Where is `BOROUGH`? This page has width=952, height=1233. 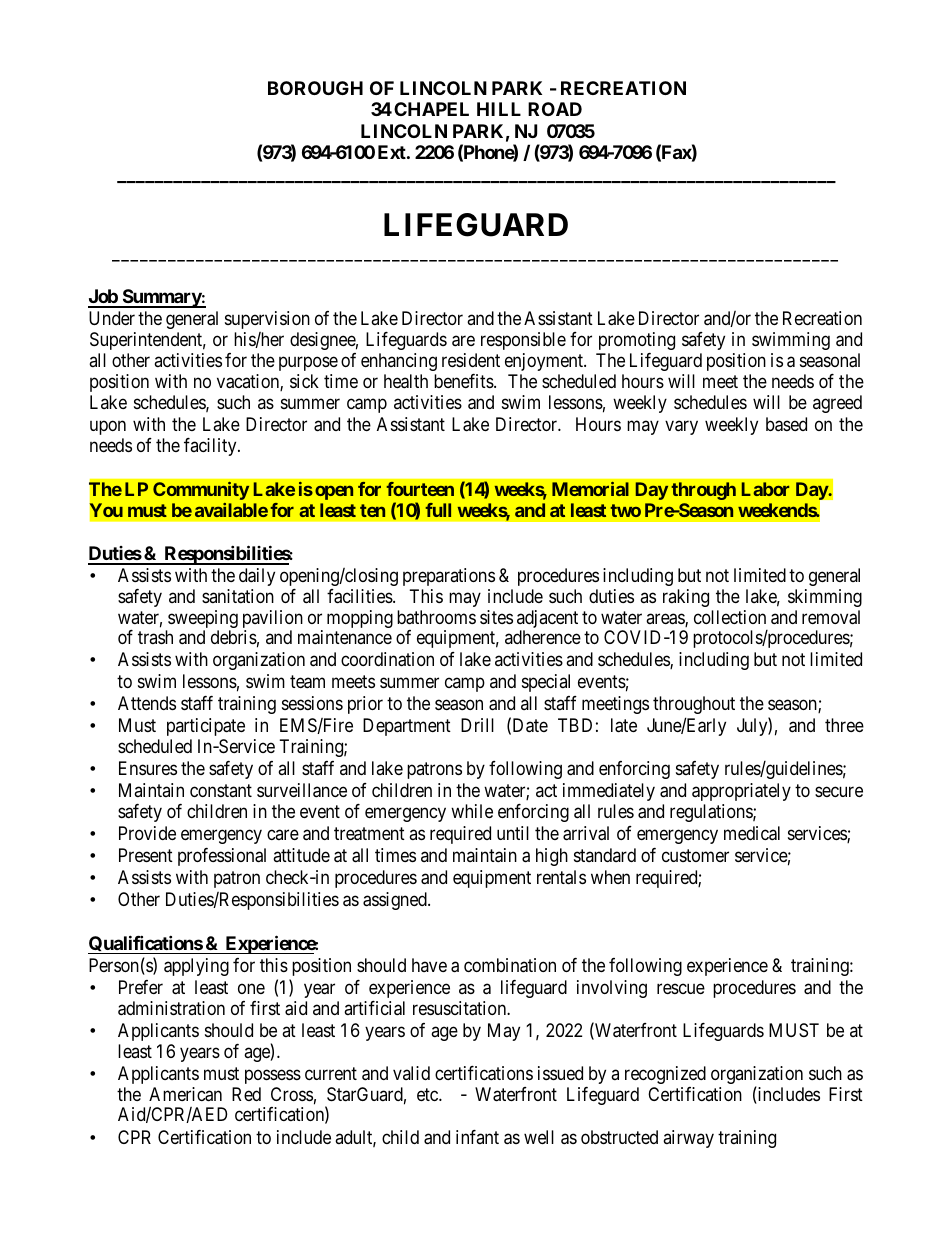
BOROUGH is located at coordinates (315, 88).
